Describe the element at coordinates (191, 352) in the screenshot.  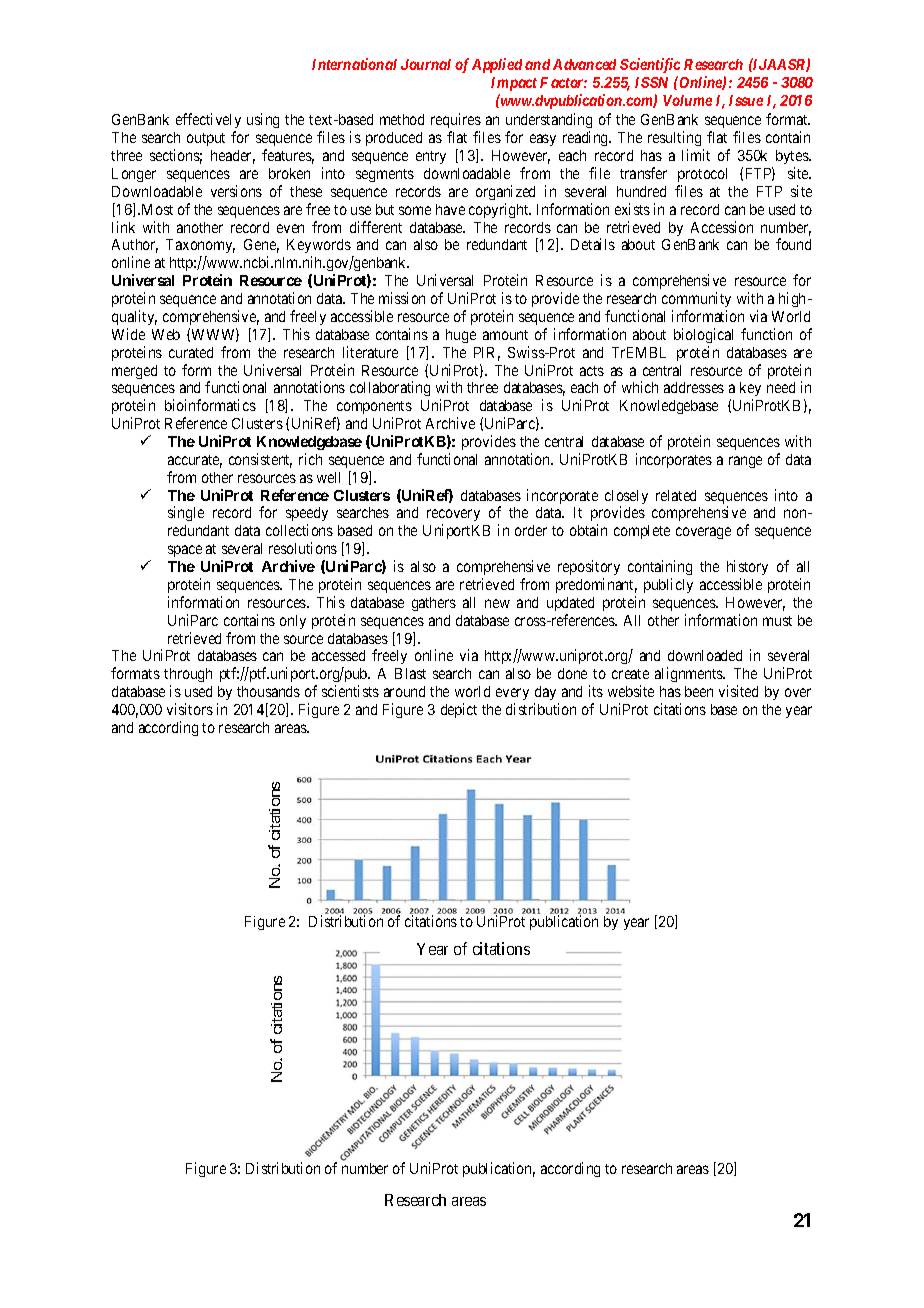
I see `curated` at that location.
